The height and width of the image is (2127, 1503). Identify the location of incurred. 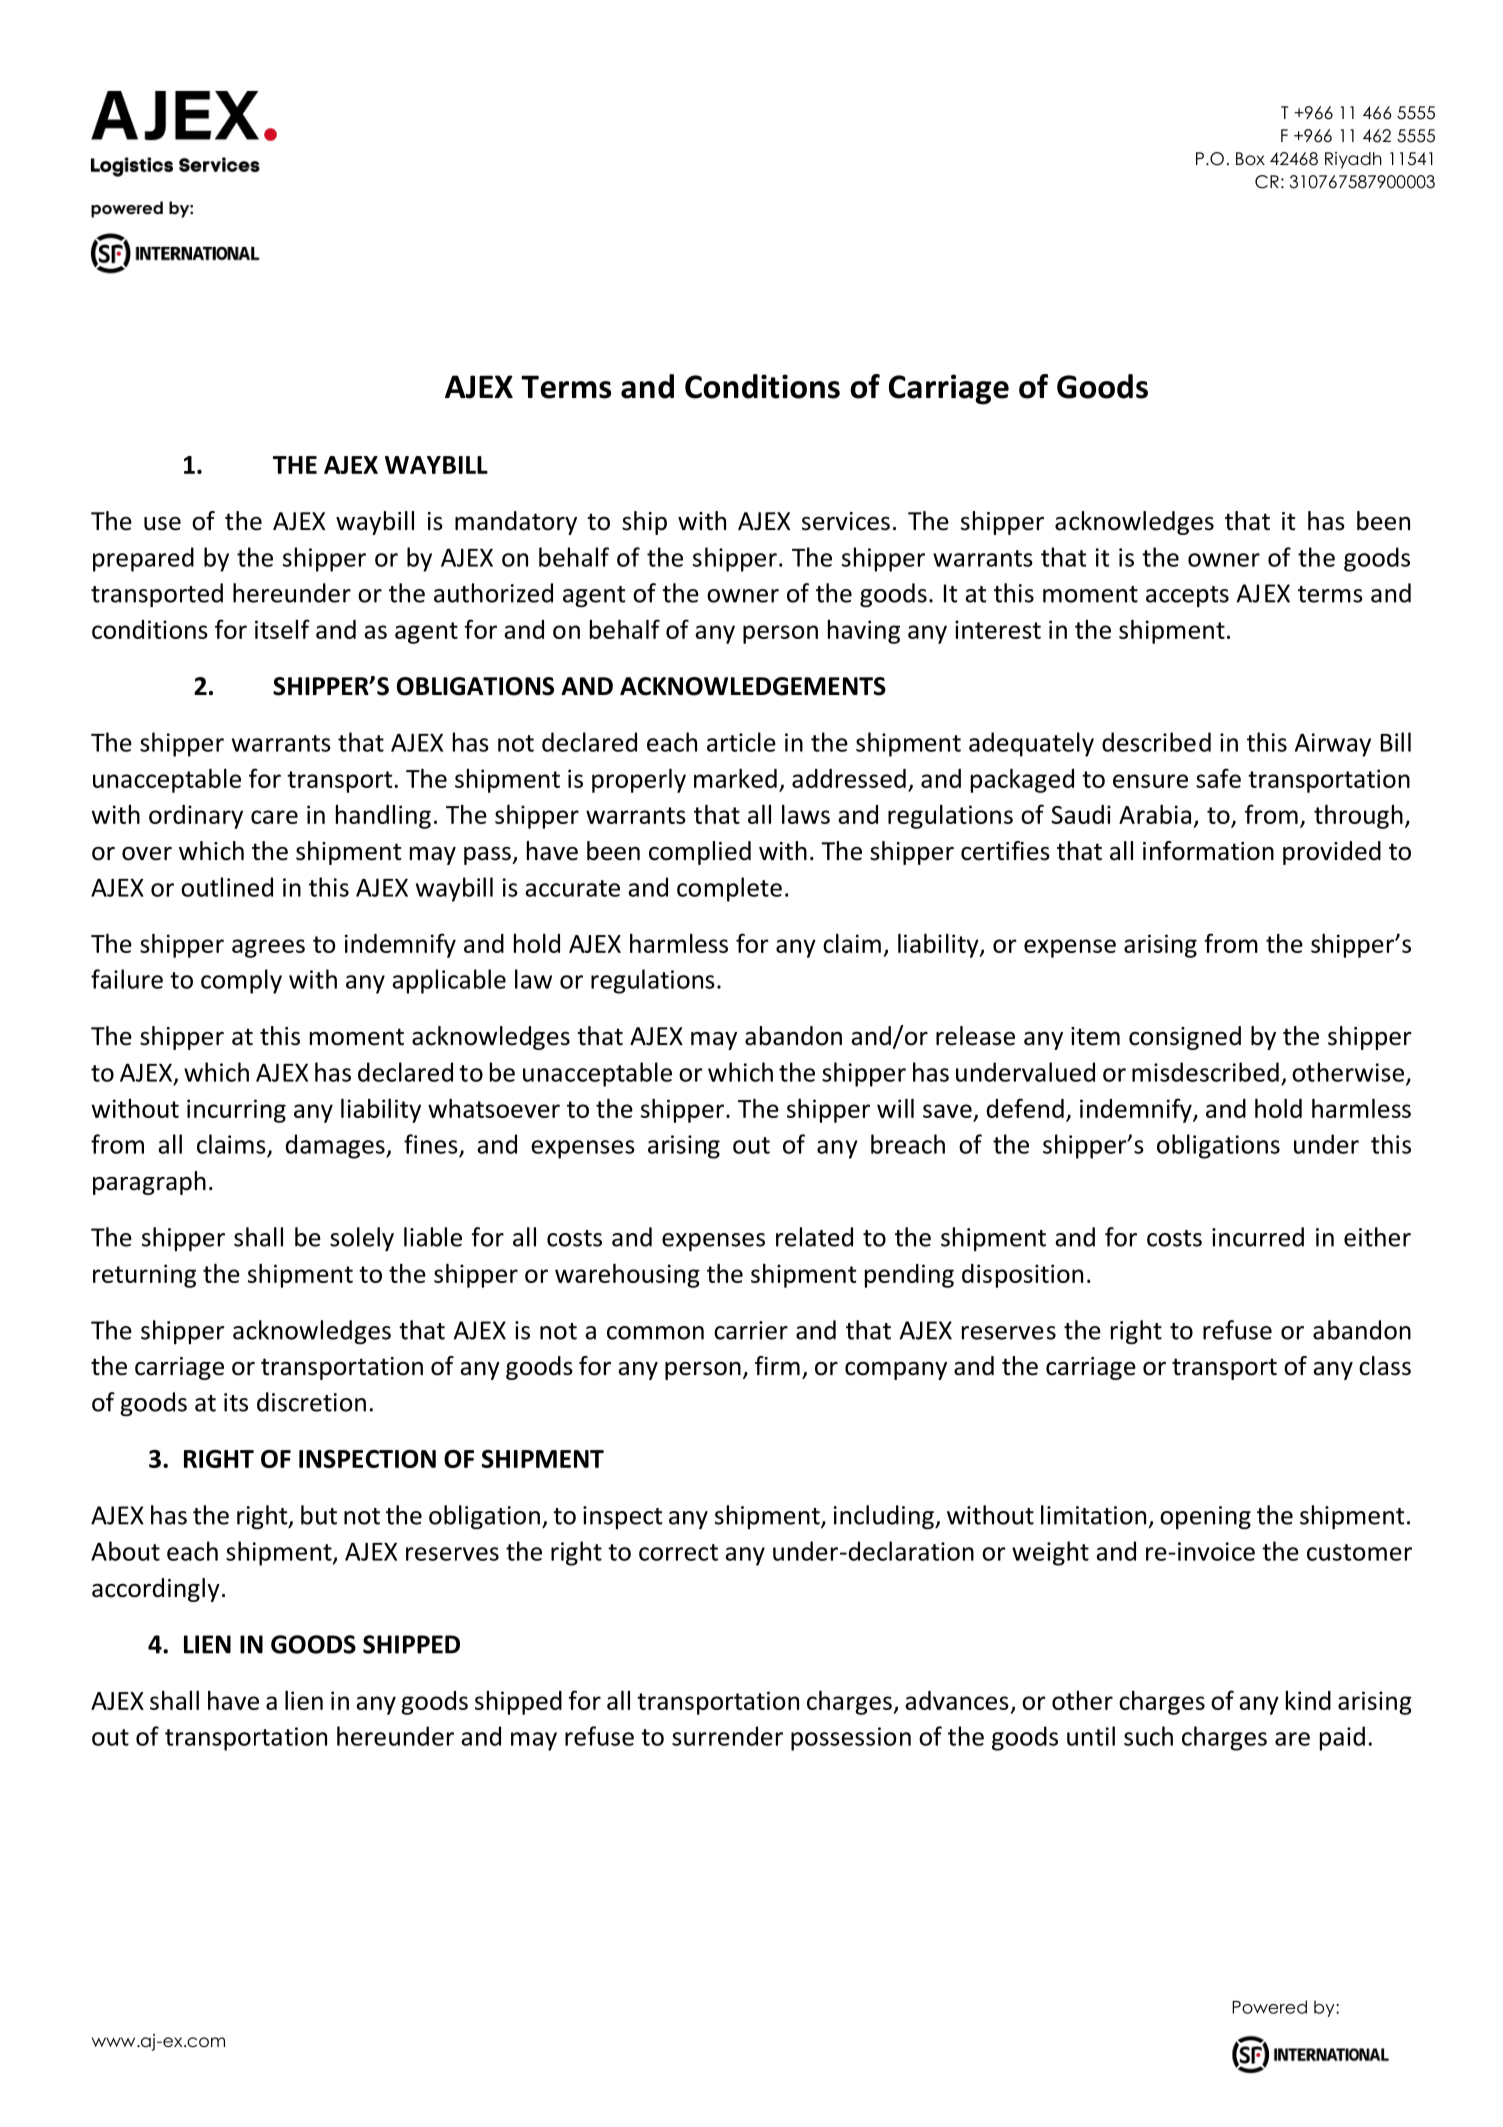
(1258, 1237).
